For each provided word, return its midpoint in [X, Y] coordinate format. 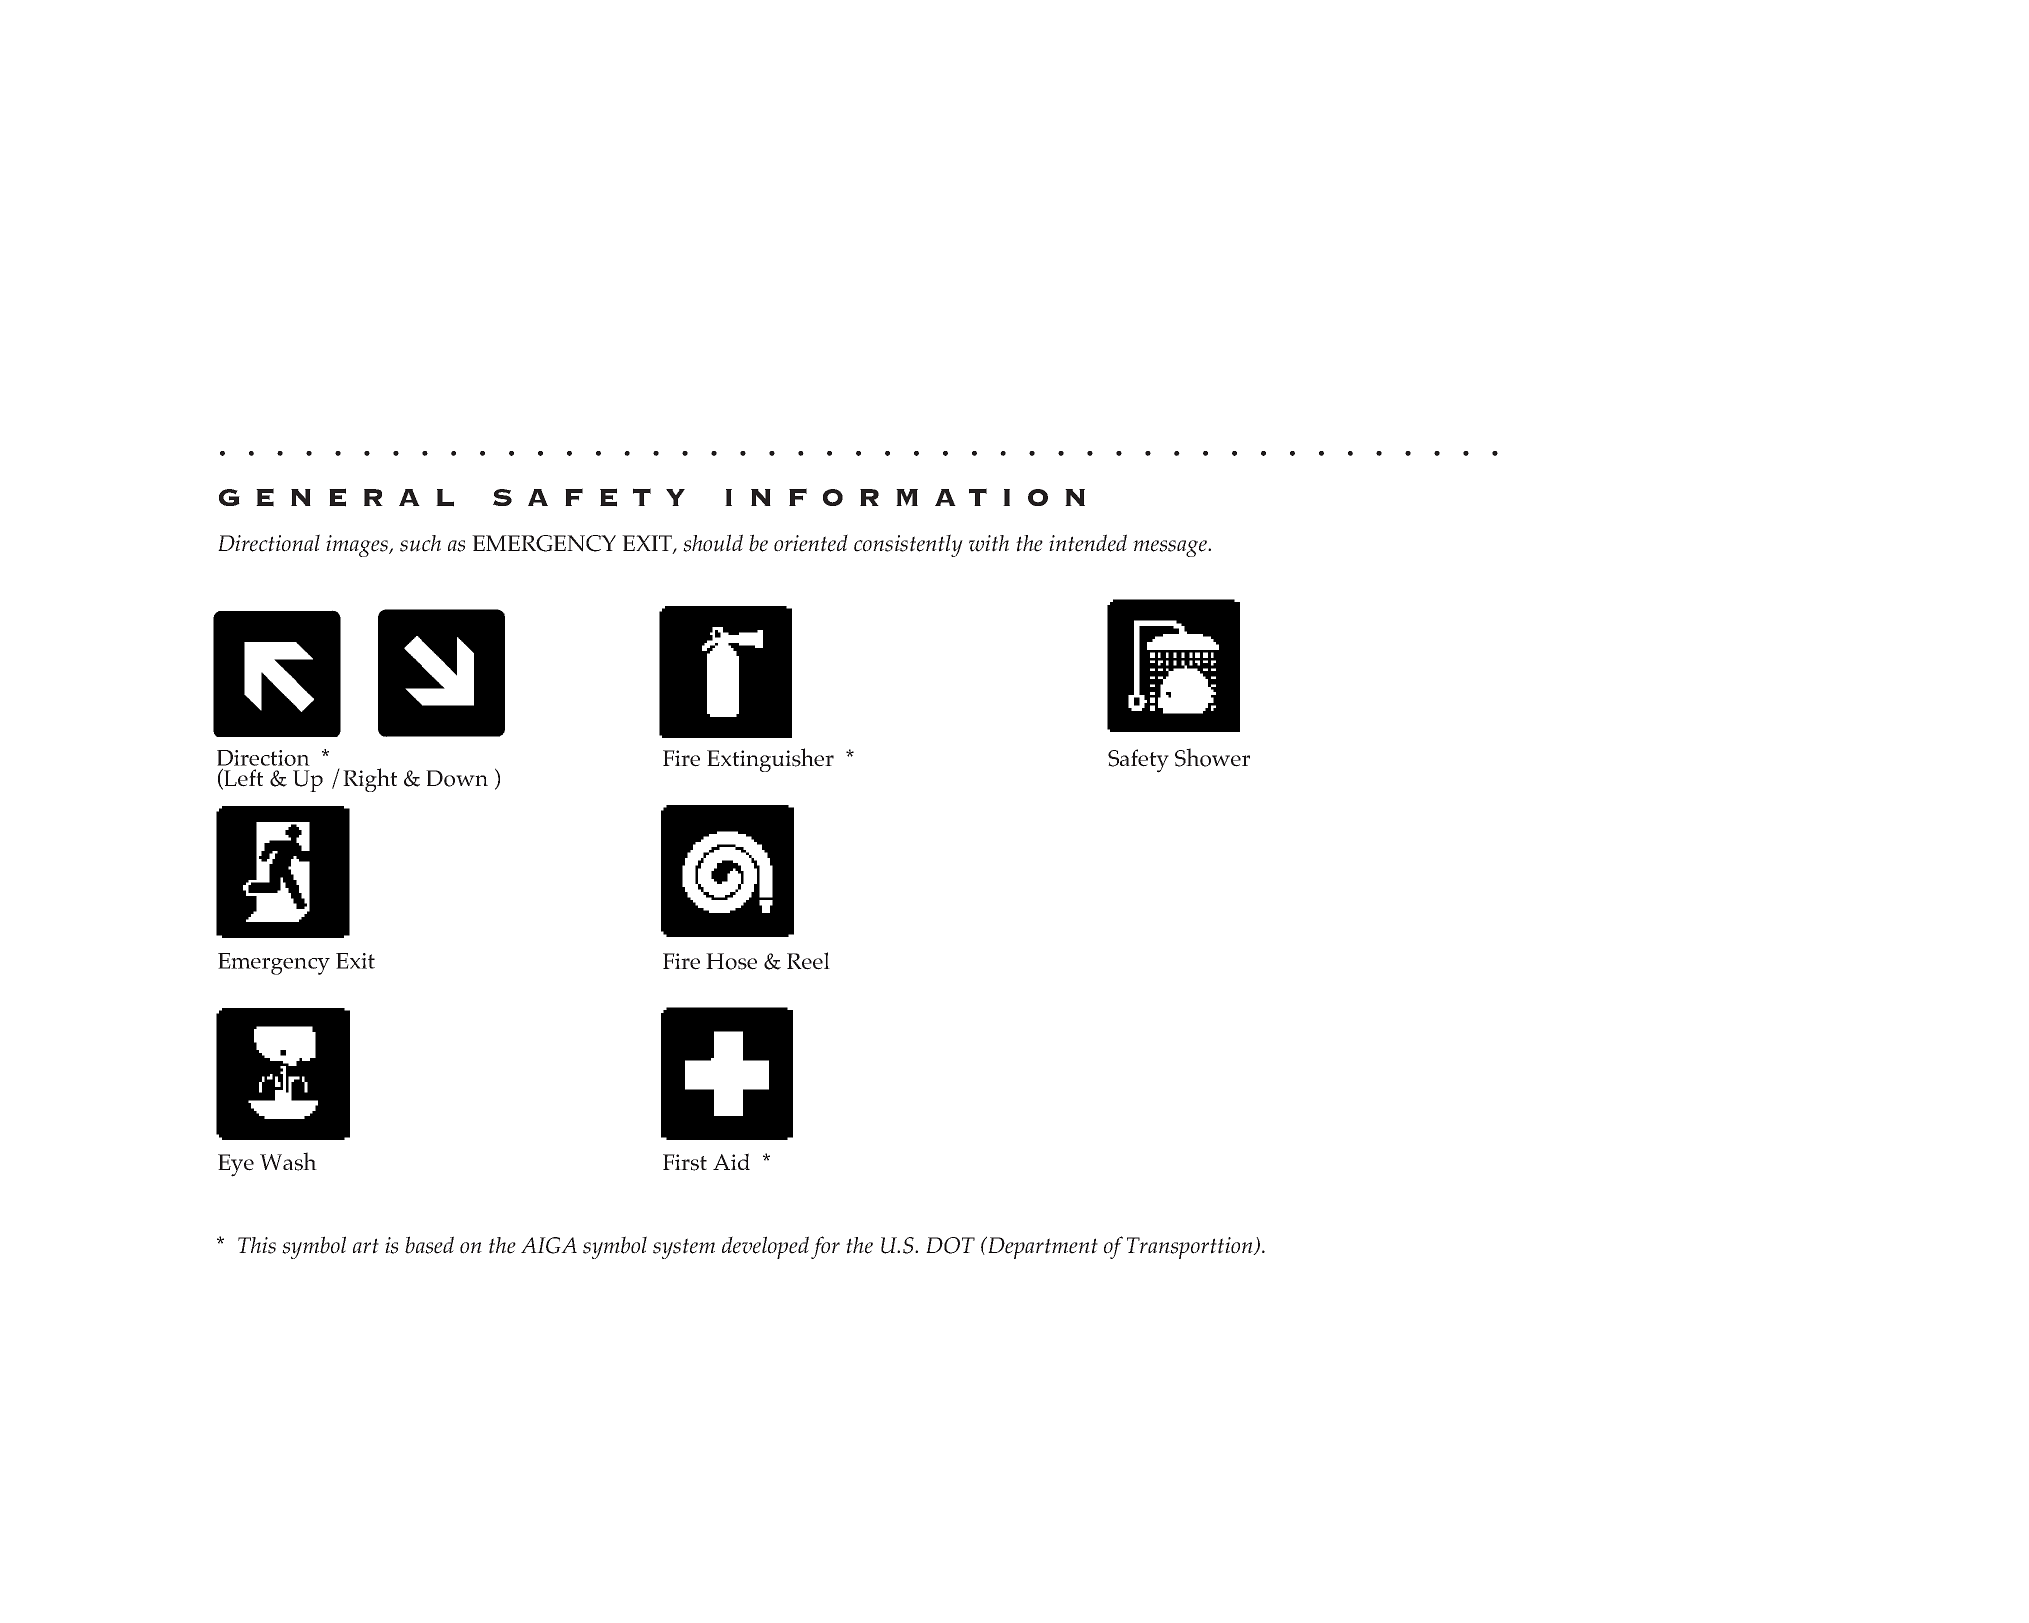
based [429, 1245]
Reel [808, 961]
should [713, 543]
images [358, 546]
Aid [731, 1161]
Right [370, 780]
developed [765, 1247]
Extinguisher [770, 760]
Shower [1212, 757]
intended [1088, 543]
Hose [731, 961]
